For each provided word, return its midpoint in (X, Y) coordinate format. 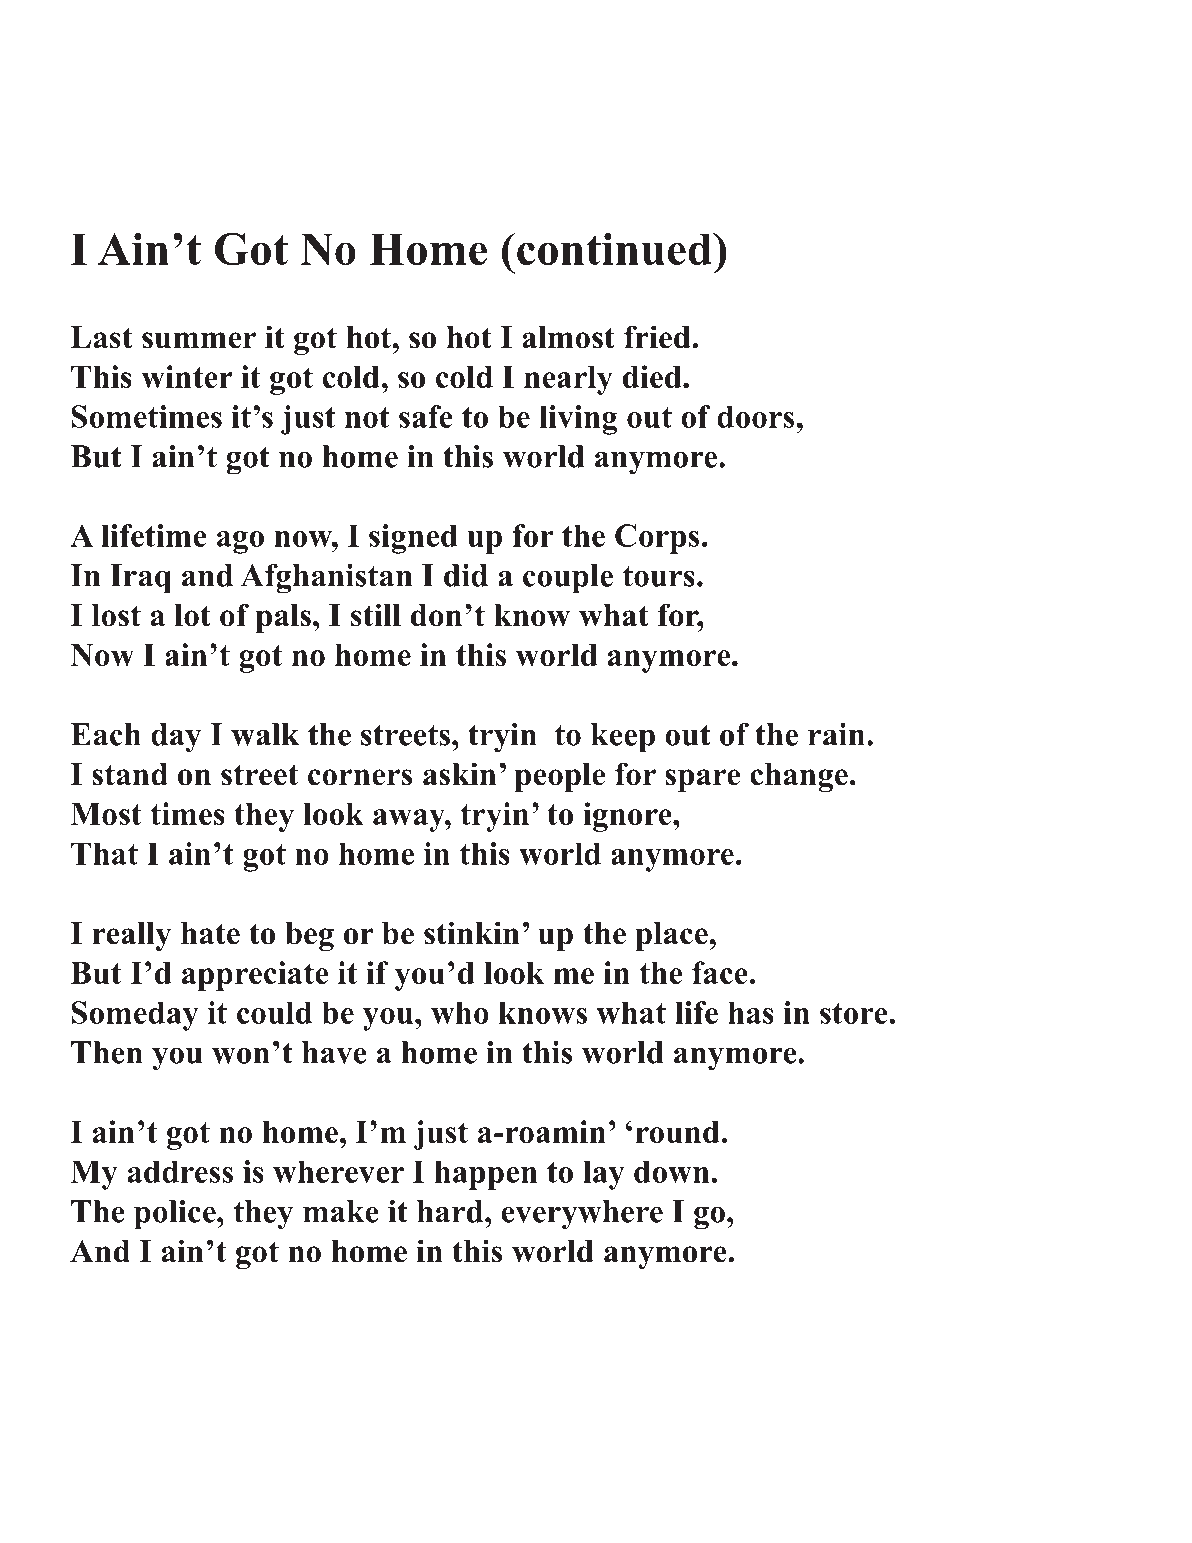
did (466, 575)
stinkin (472, 933)
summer (199, 340)
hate (210, 933)
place (672, 936)
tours (659, 576)
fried (658, 337)
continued (615, 249)
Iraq (140, 579)
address (180, 1171)
